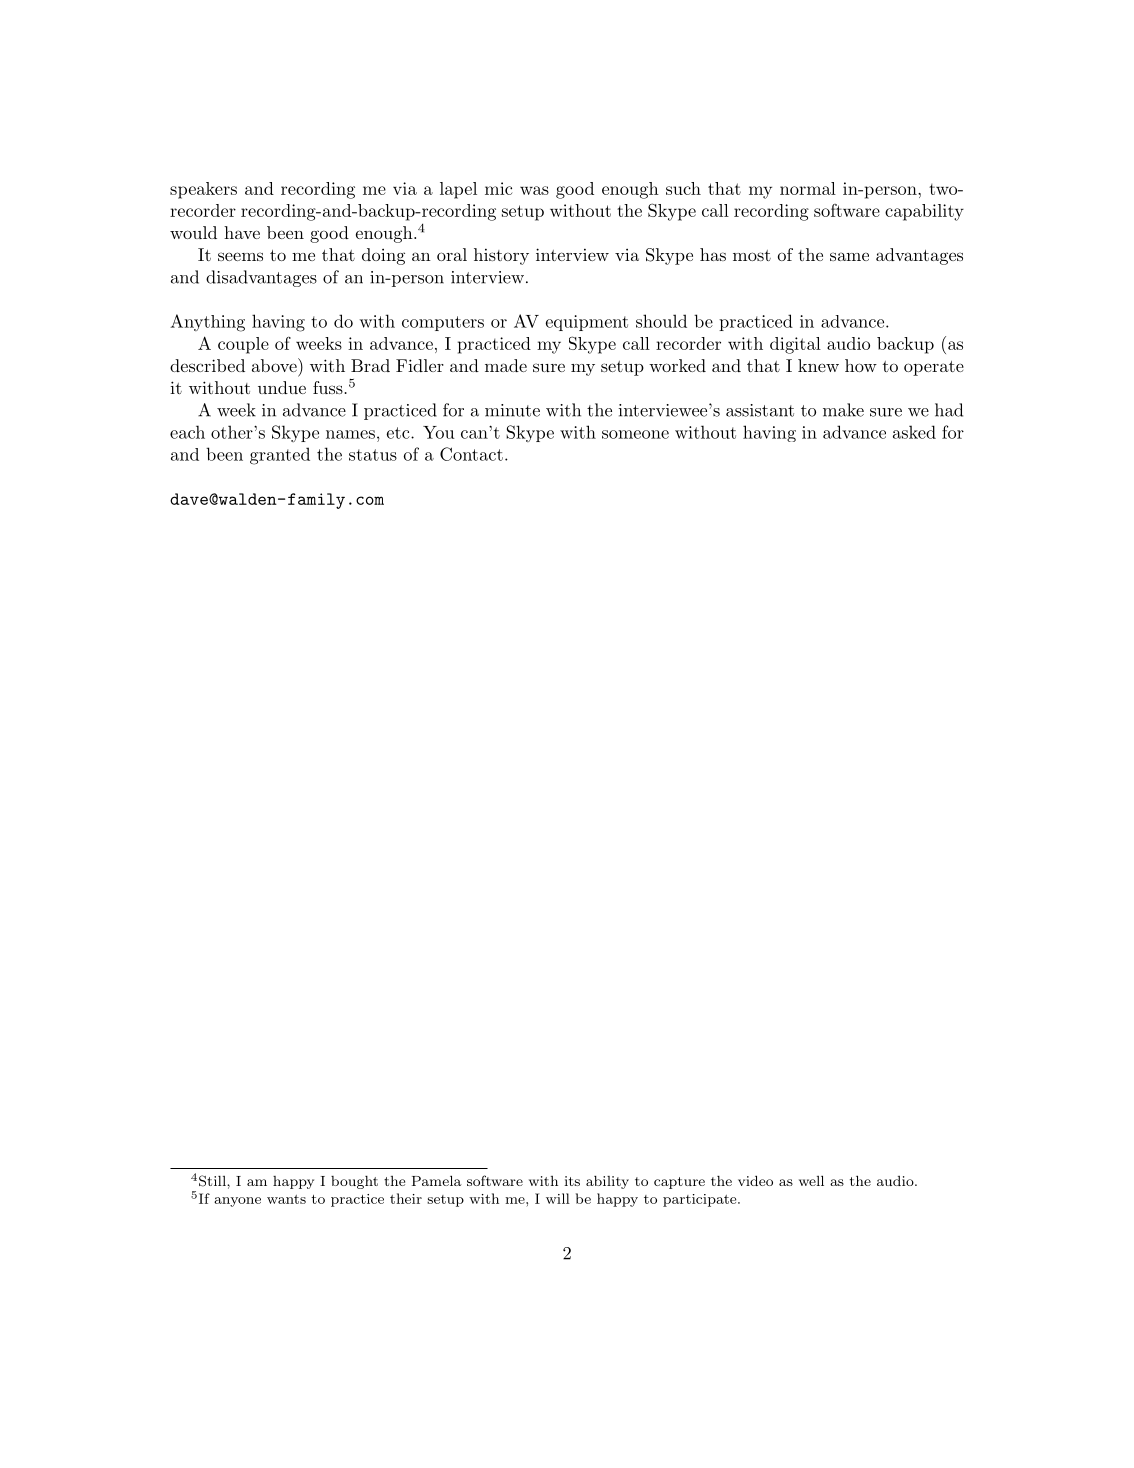  Describe the element at coordinates (914, 432) in the page. I see `asked` at that location.
